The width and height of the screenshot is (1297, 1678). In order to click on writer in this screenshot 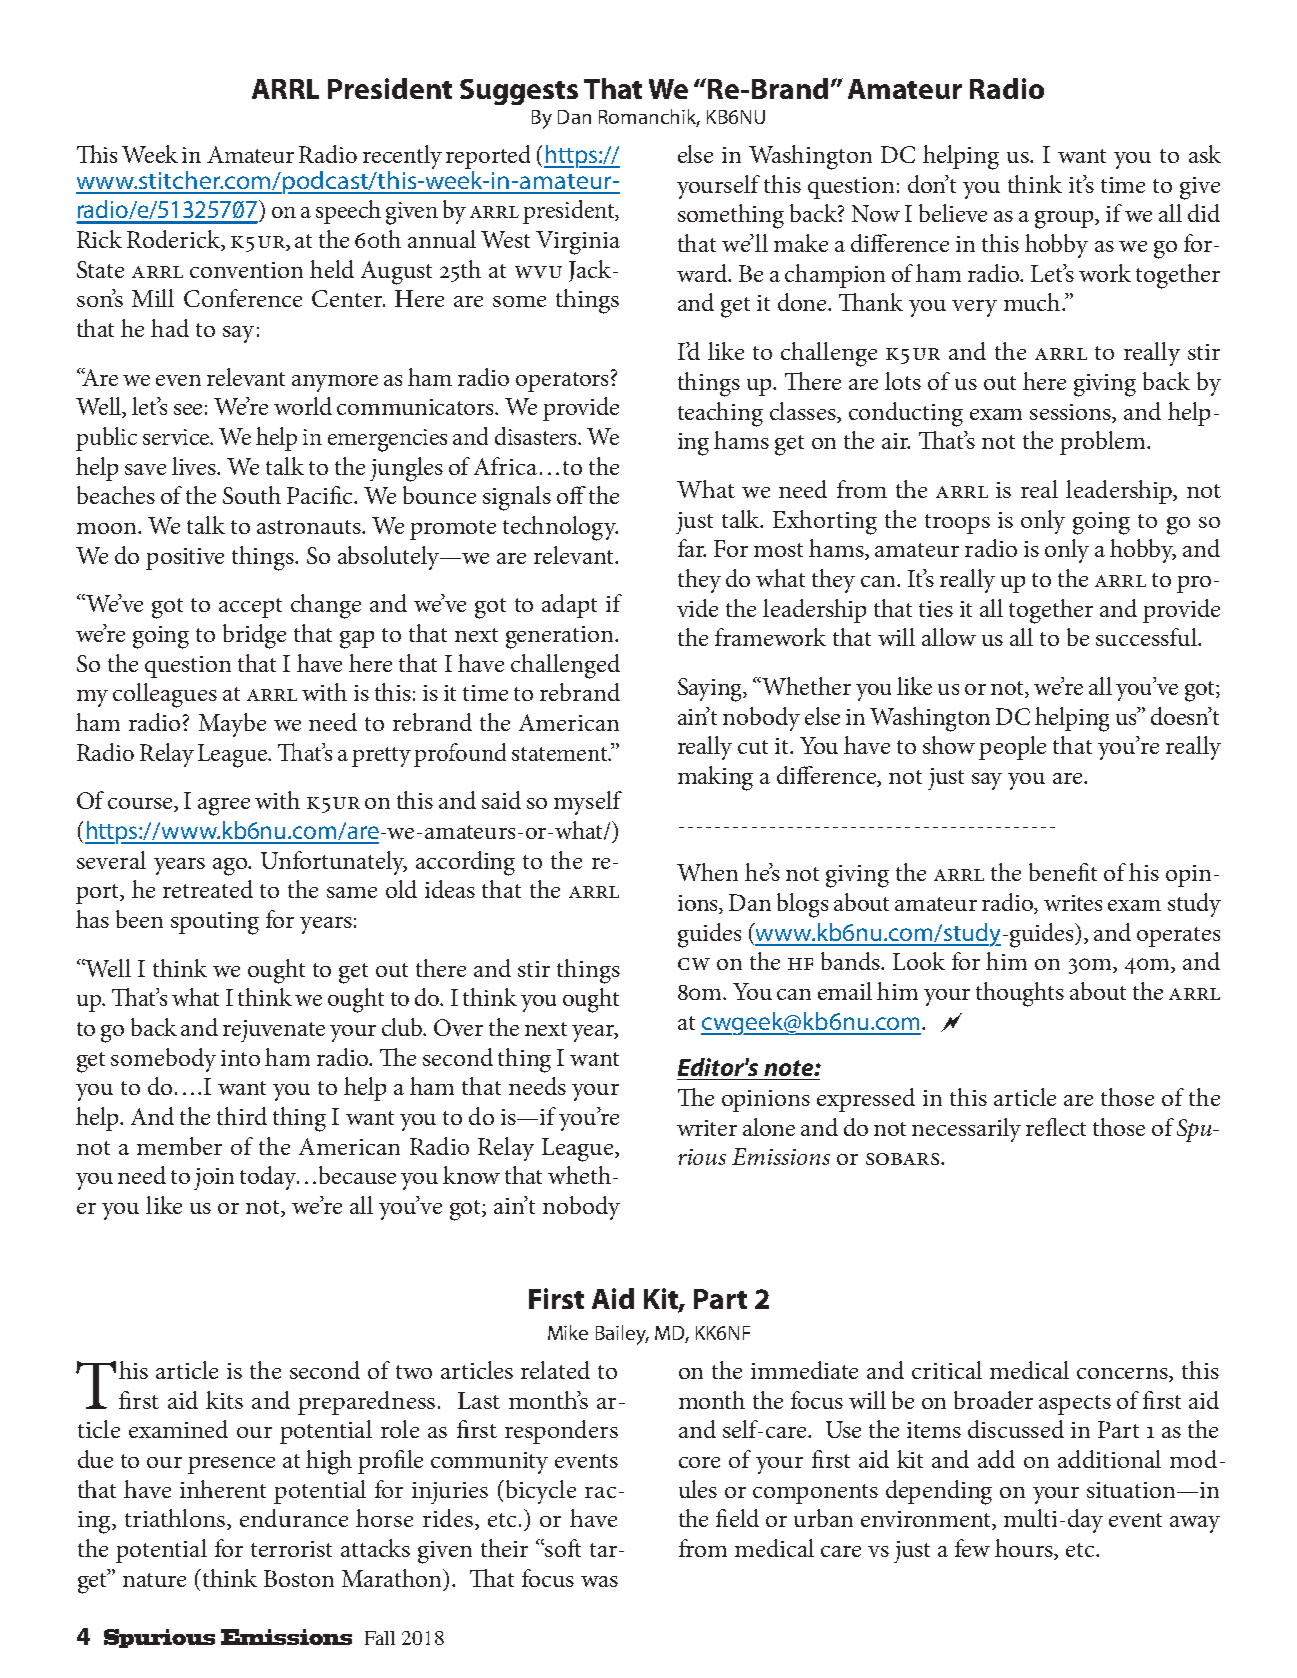, I will do `click(707, 1128)`.
